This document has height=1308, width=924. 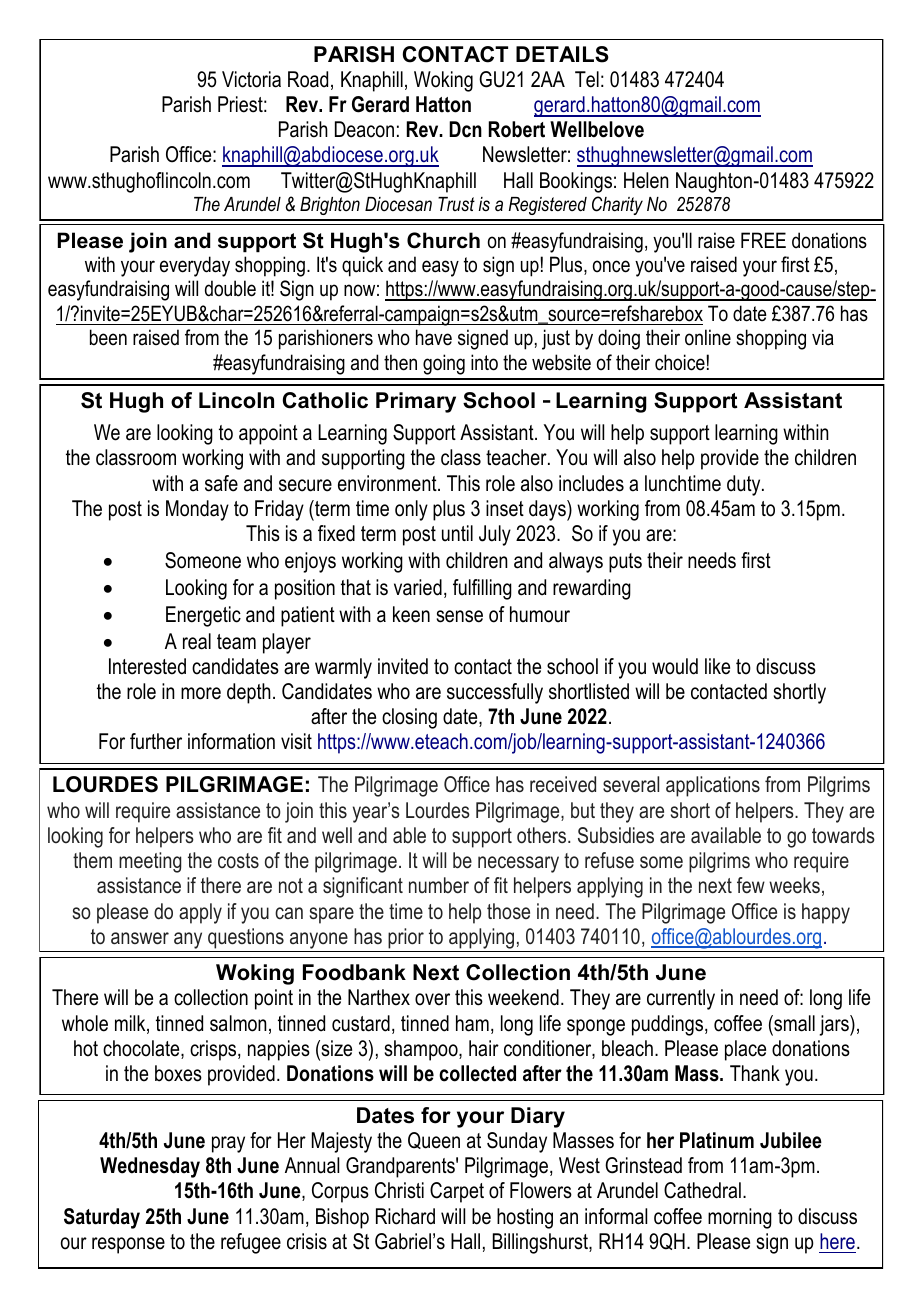 What do you see at coordinates (409, 718) in the document?
I see `closing` at bounding box center [409, 718].
